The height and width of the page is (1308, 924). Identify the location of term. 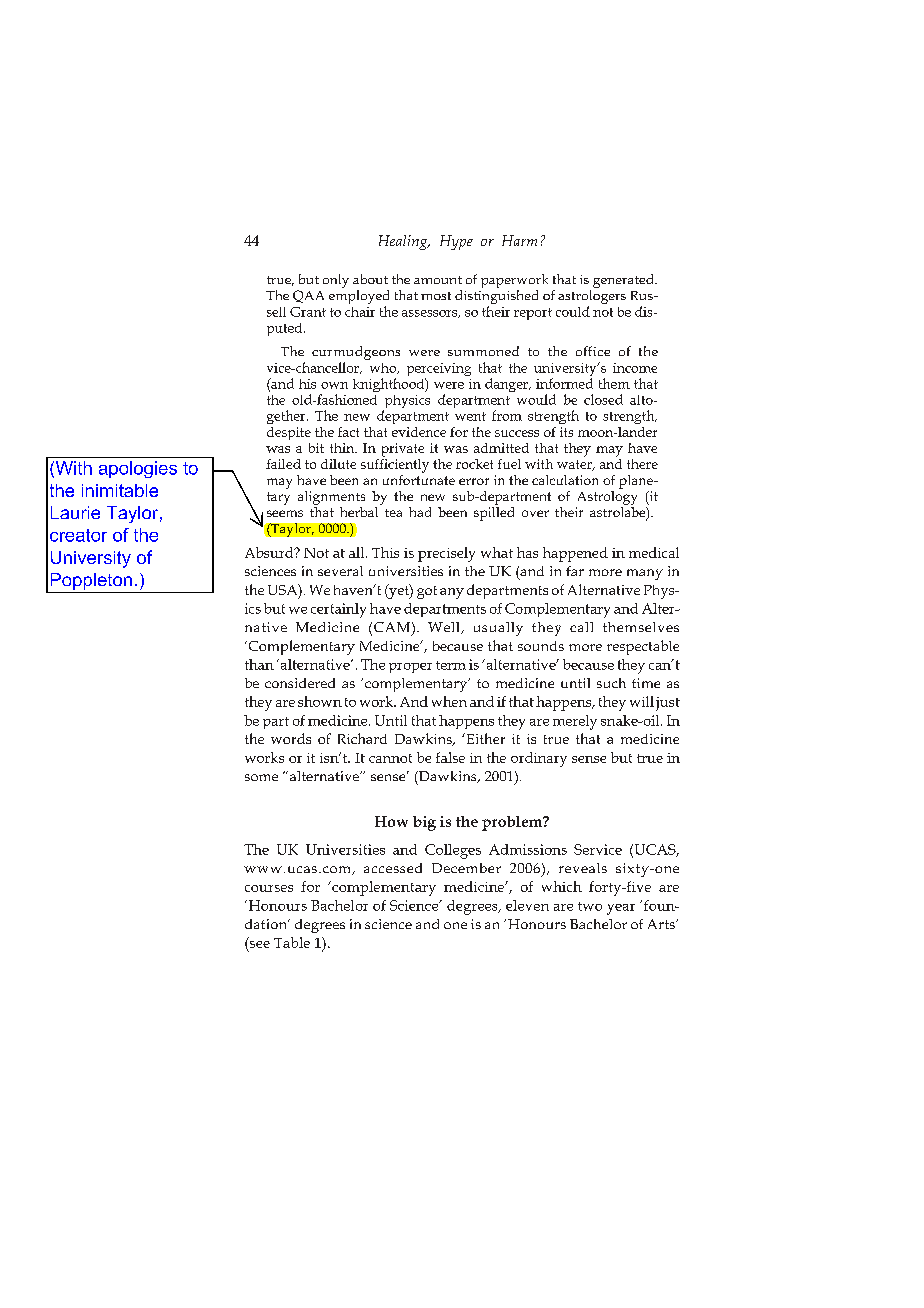
(451, 665).
